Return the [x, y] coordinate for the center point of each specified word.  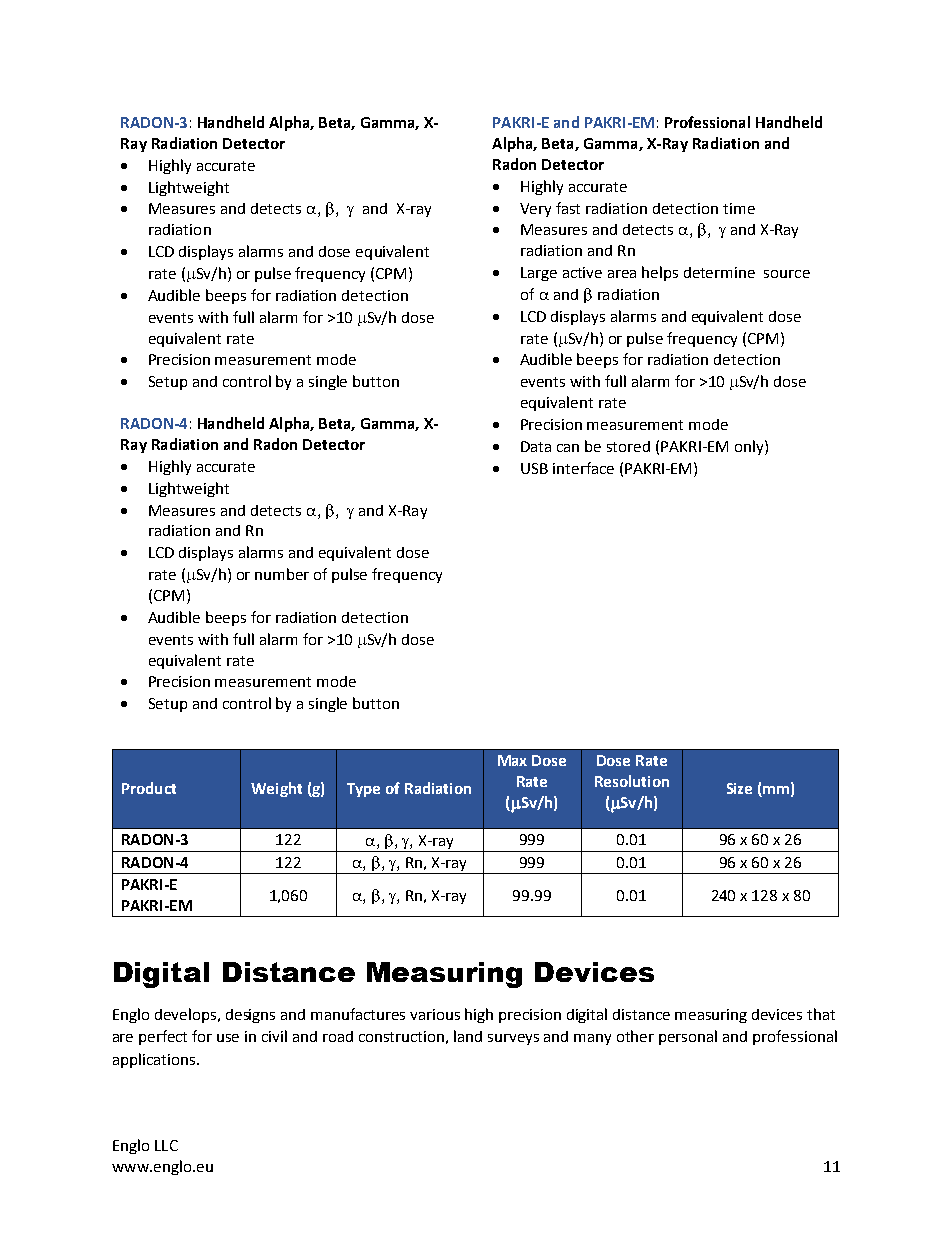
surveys [513, 1039]
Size [739, 788]
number [282, 574]
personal [688, 1037]
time [739, 208]
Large [539, 274]
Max [512, 760]
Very [535, 210]
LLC [166, 1145]
